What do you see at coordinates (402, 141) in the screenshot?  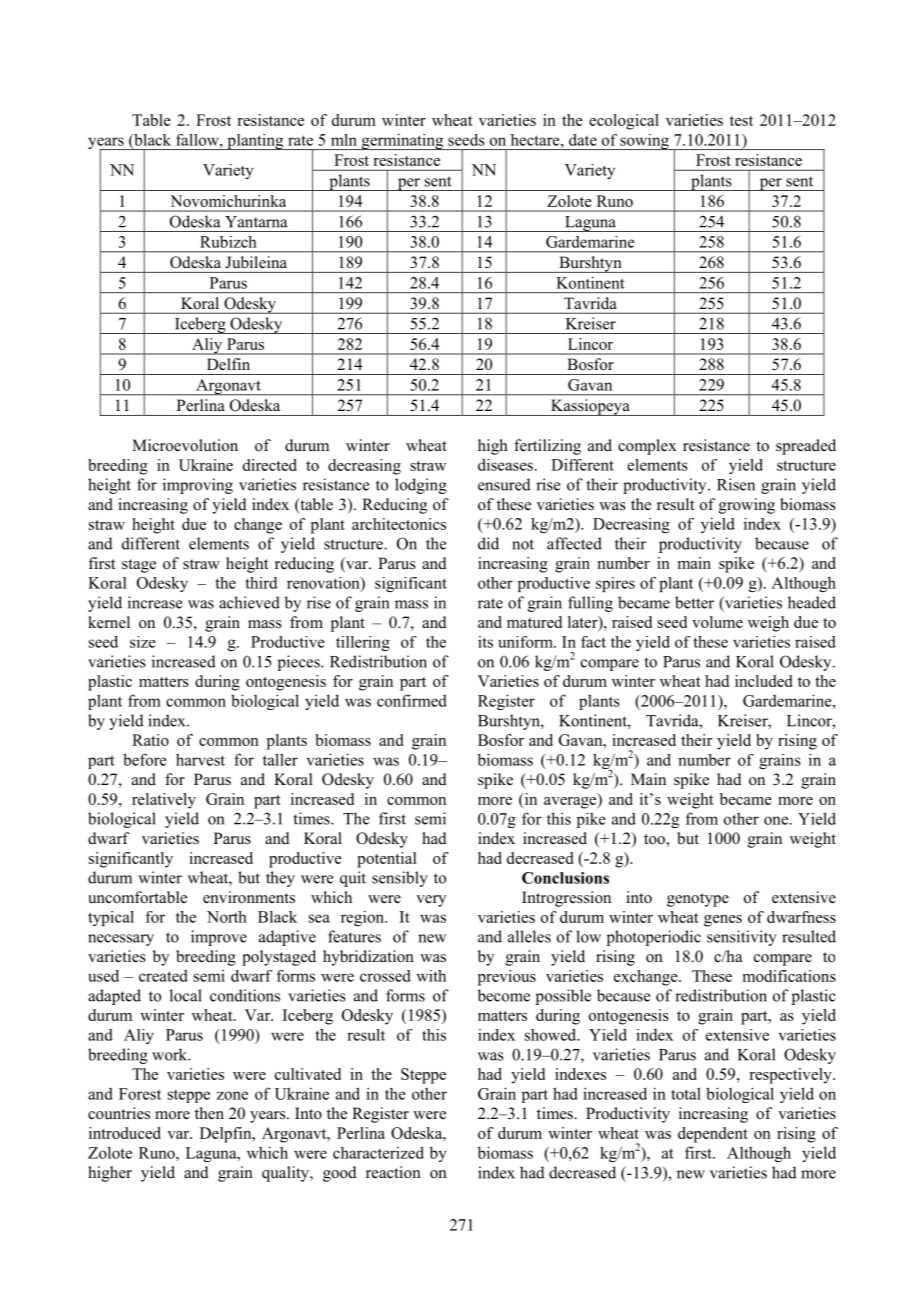 I see `germinating` at bounding box center [402, 141].
